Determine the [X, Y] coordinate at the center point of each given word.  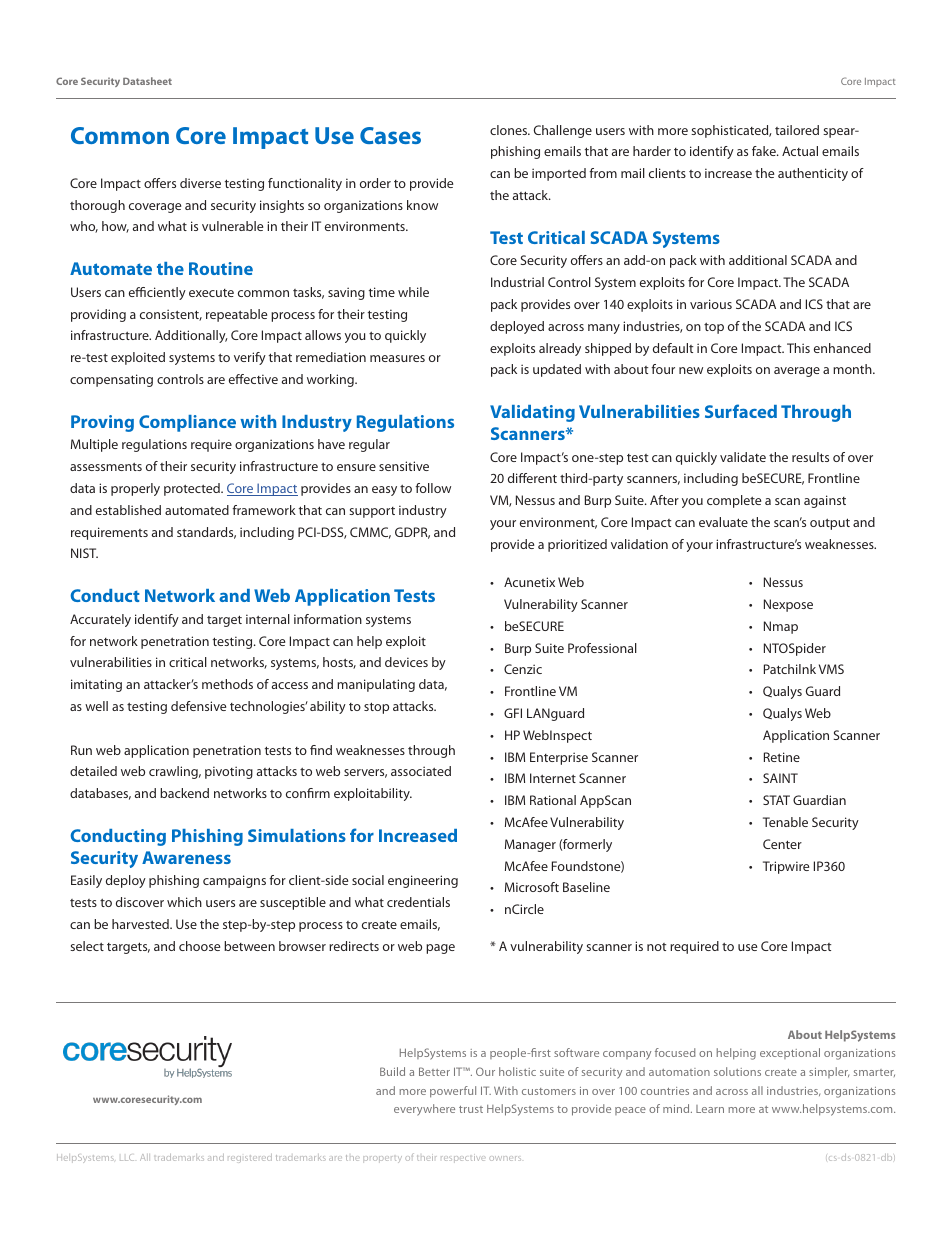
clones [509, 130]
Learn [710, 1109]
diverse [200, 183]
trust [471, 1109]
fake [765, 151]
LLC [127, 1157]
